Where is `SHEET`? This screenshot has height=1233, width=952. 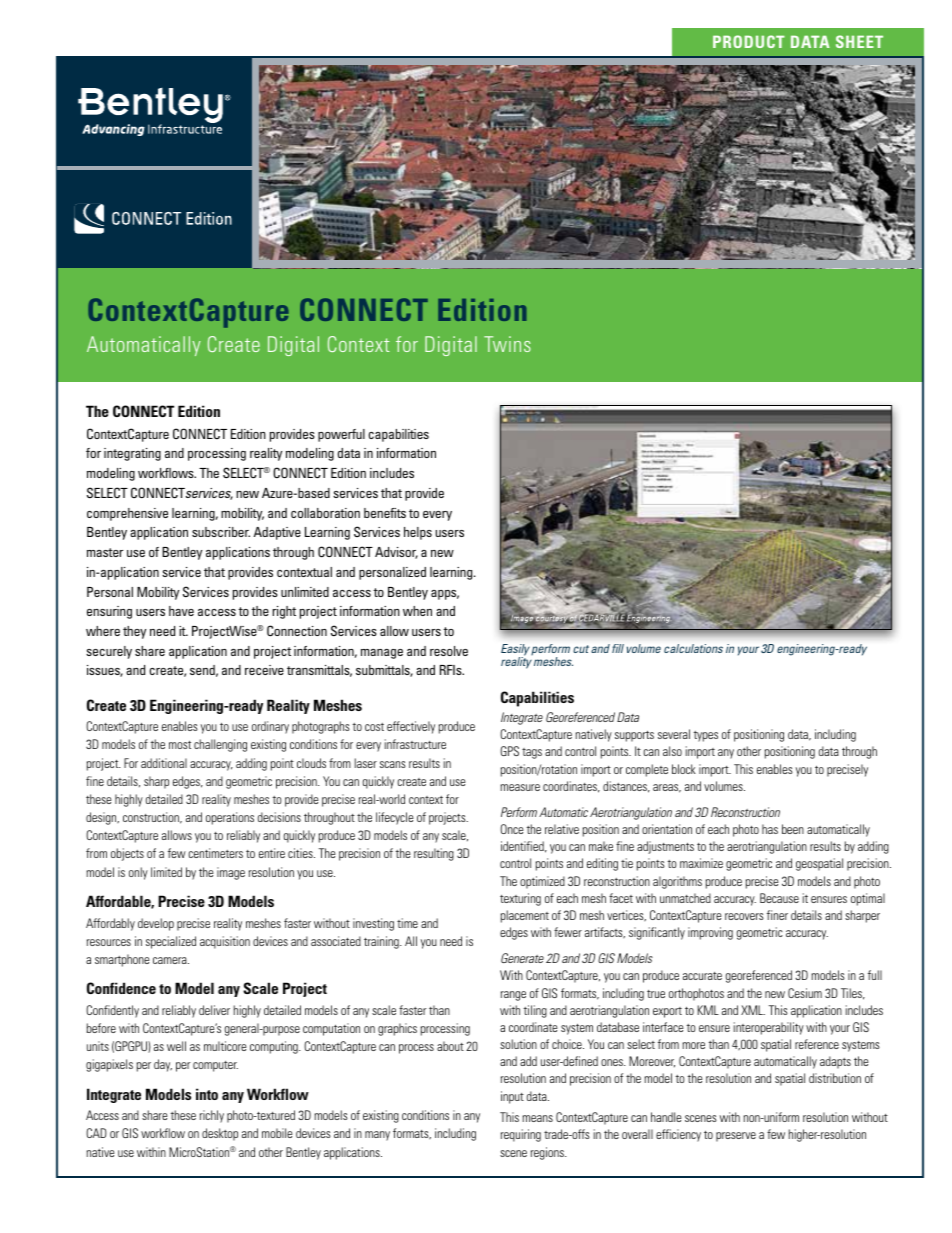
SHEET is located at coordinates (859, 41).
